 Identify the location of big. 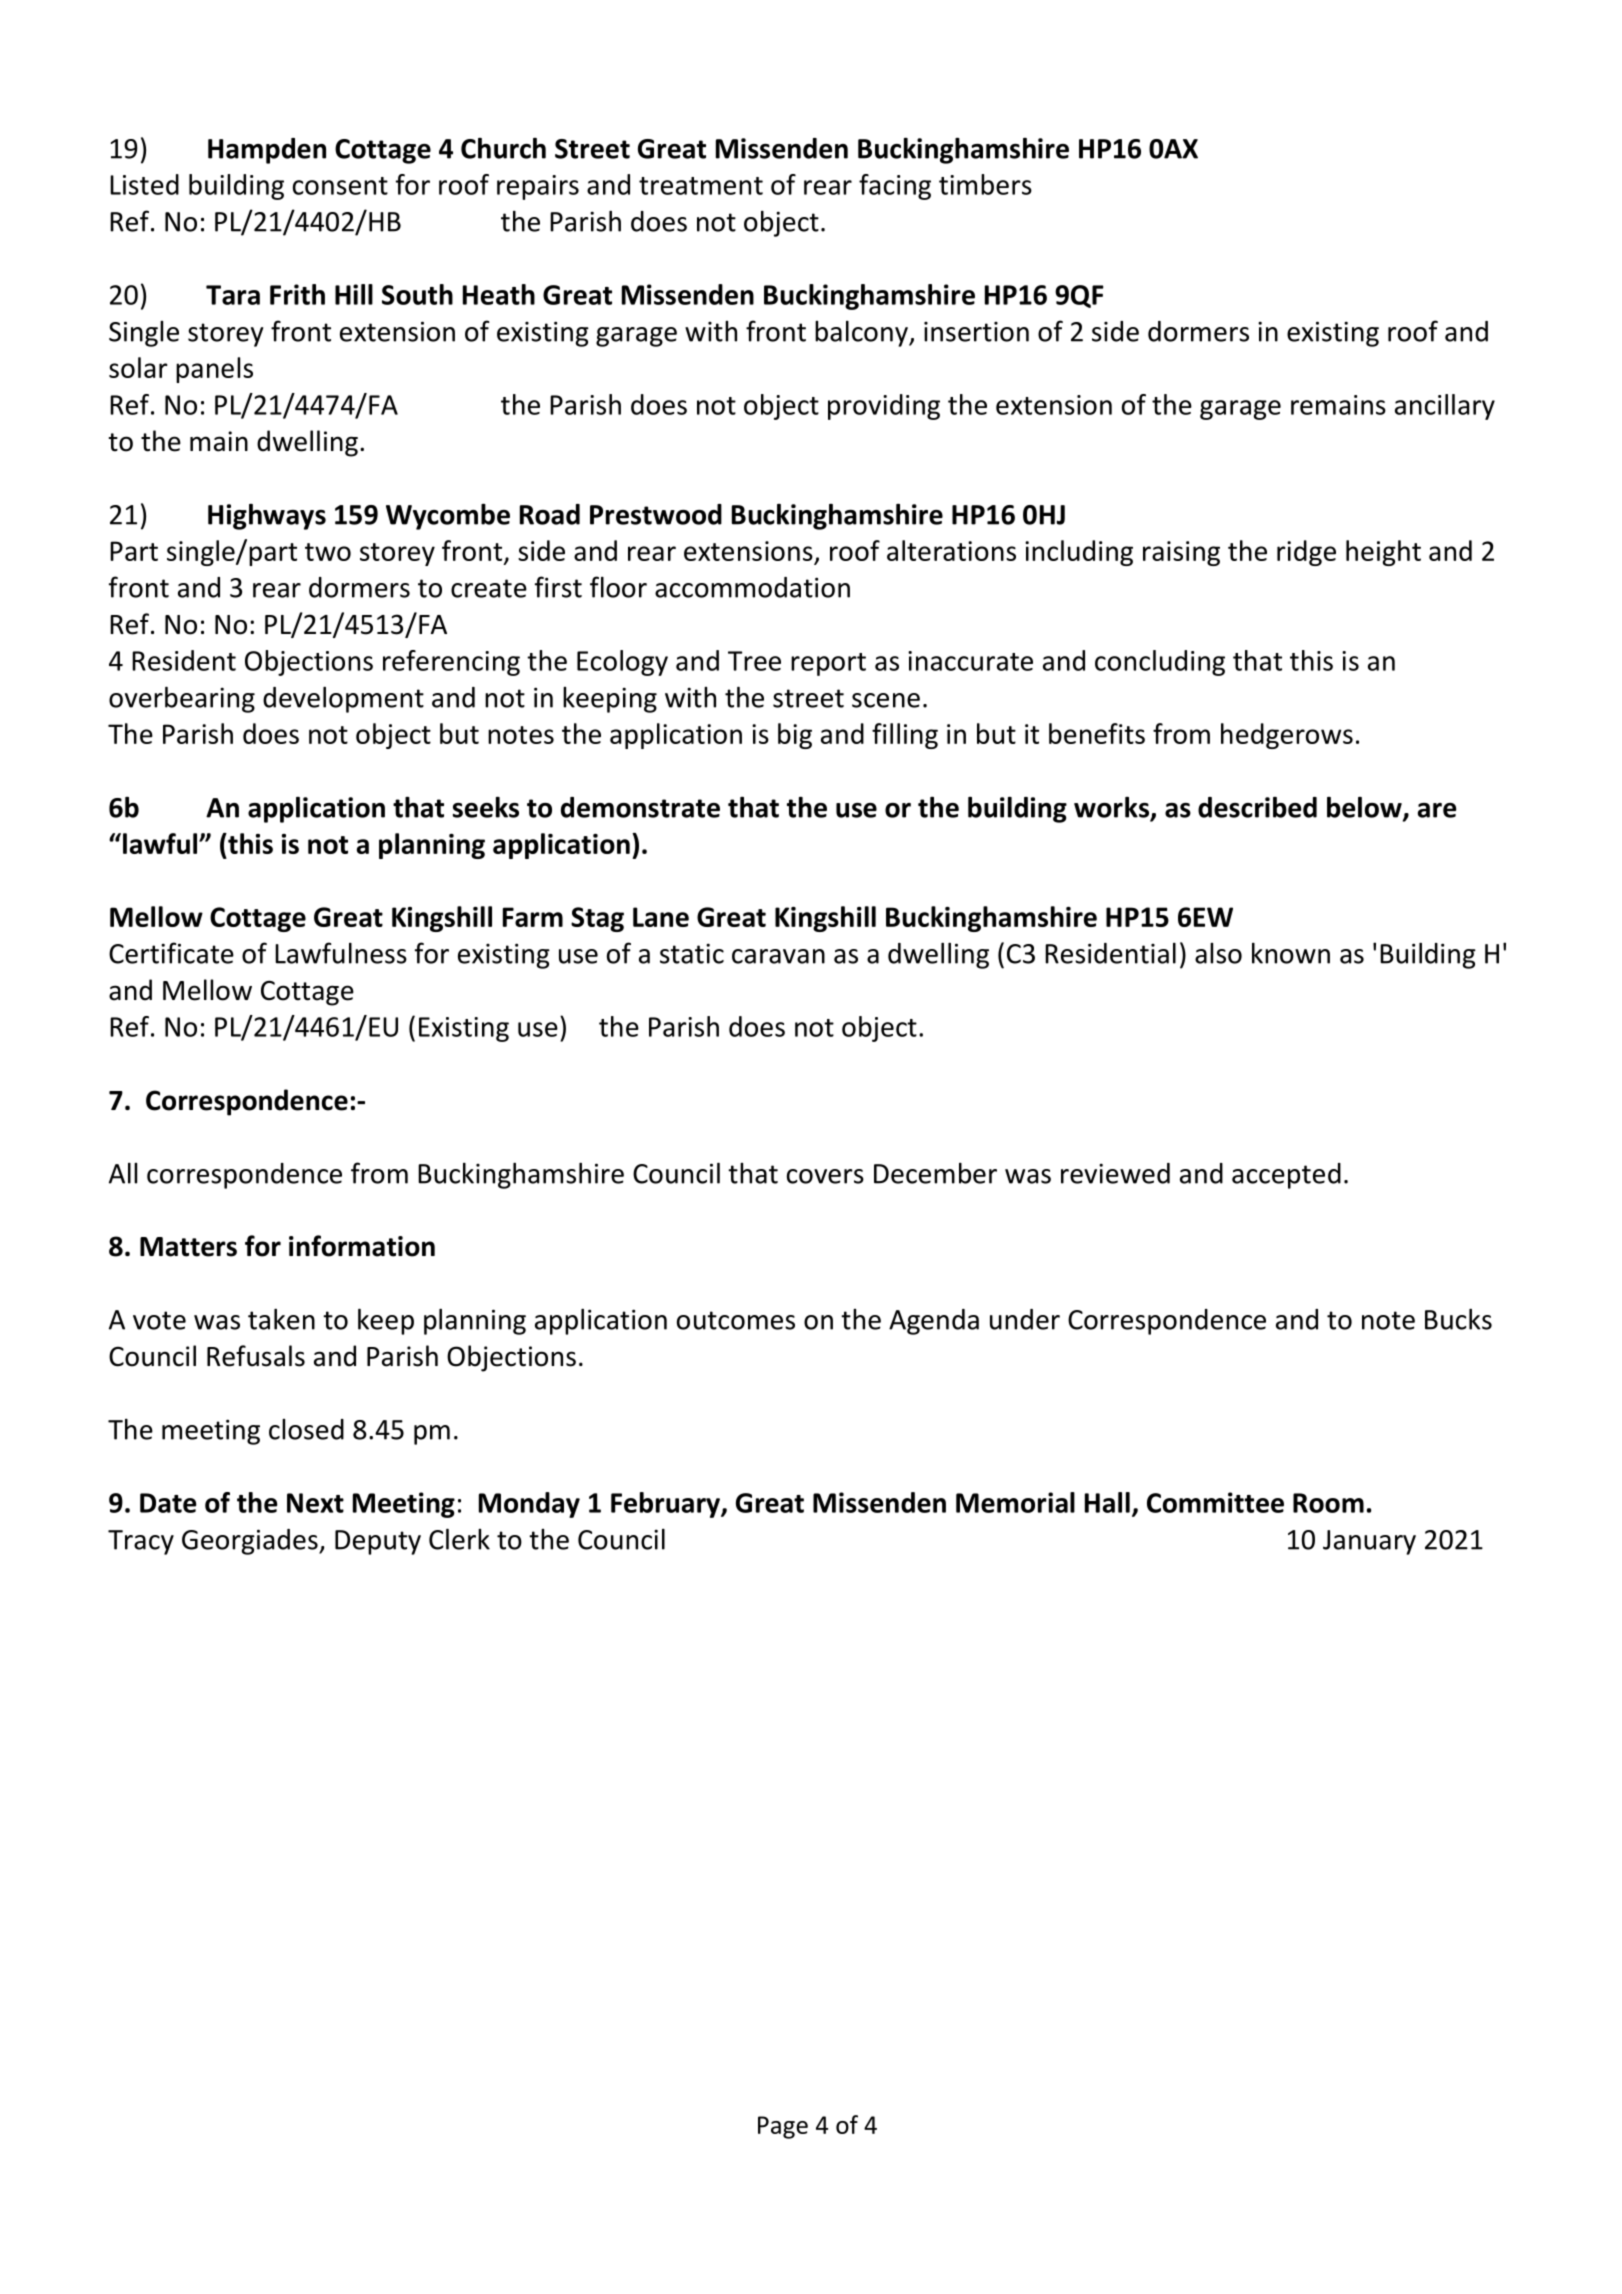
(795, 736).
